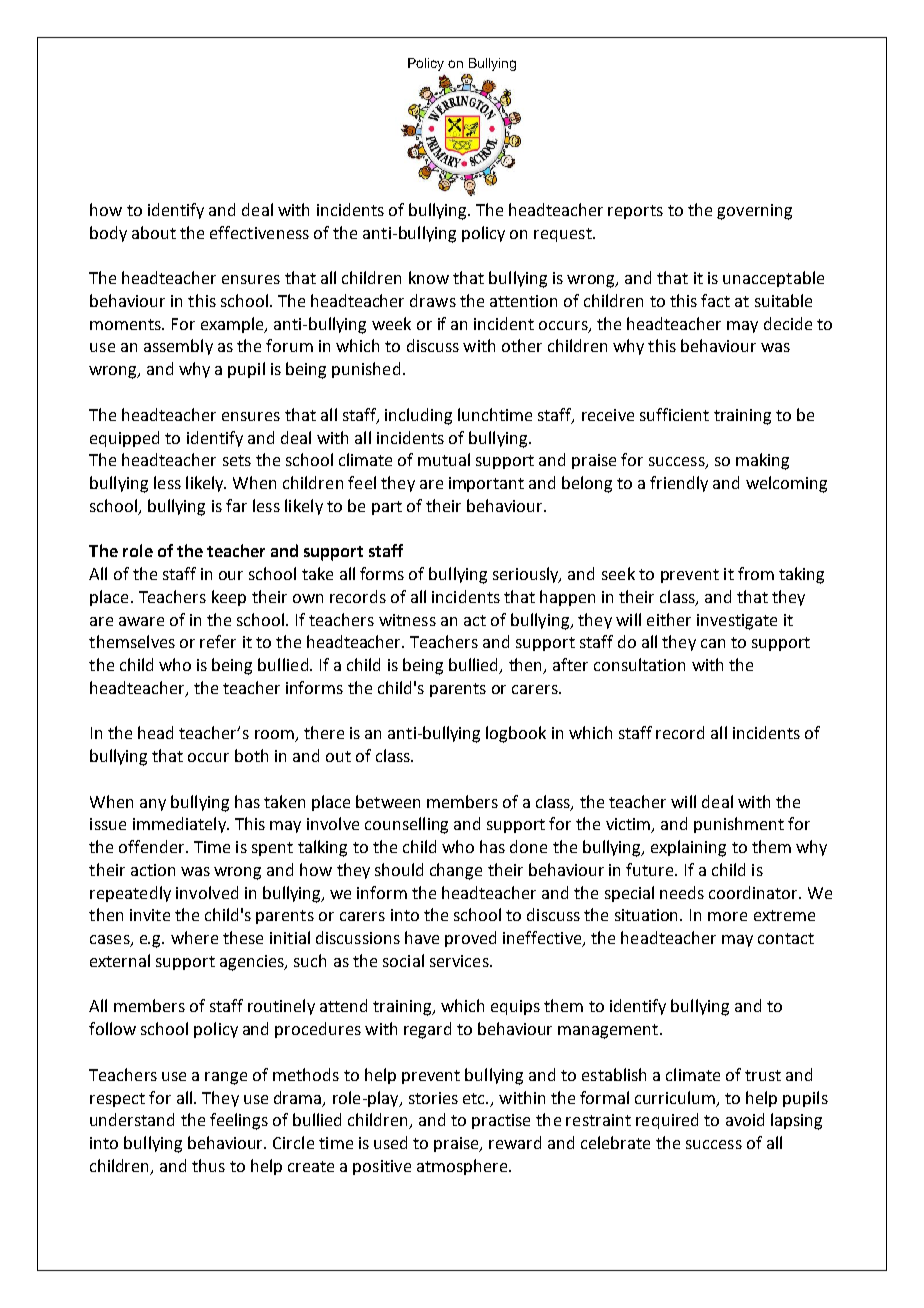 This screenshot has height=1308, width=924. What do you see at coordinates (236, 505) in the screenshot?
I see `far` at bounding box center [236, 505].
